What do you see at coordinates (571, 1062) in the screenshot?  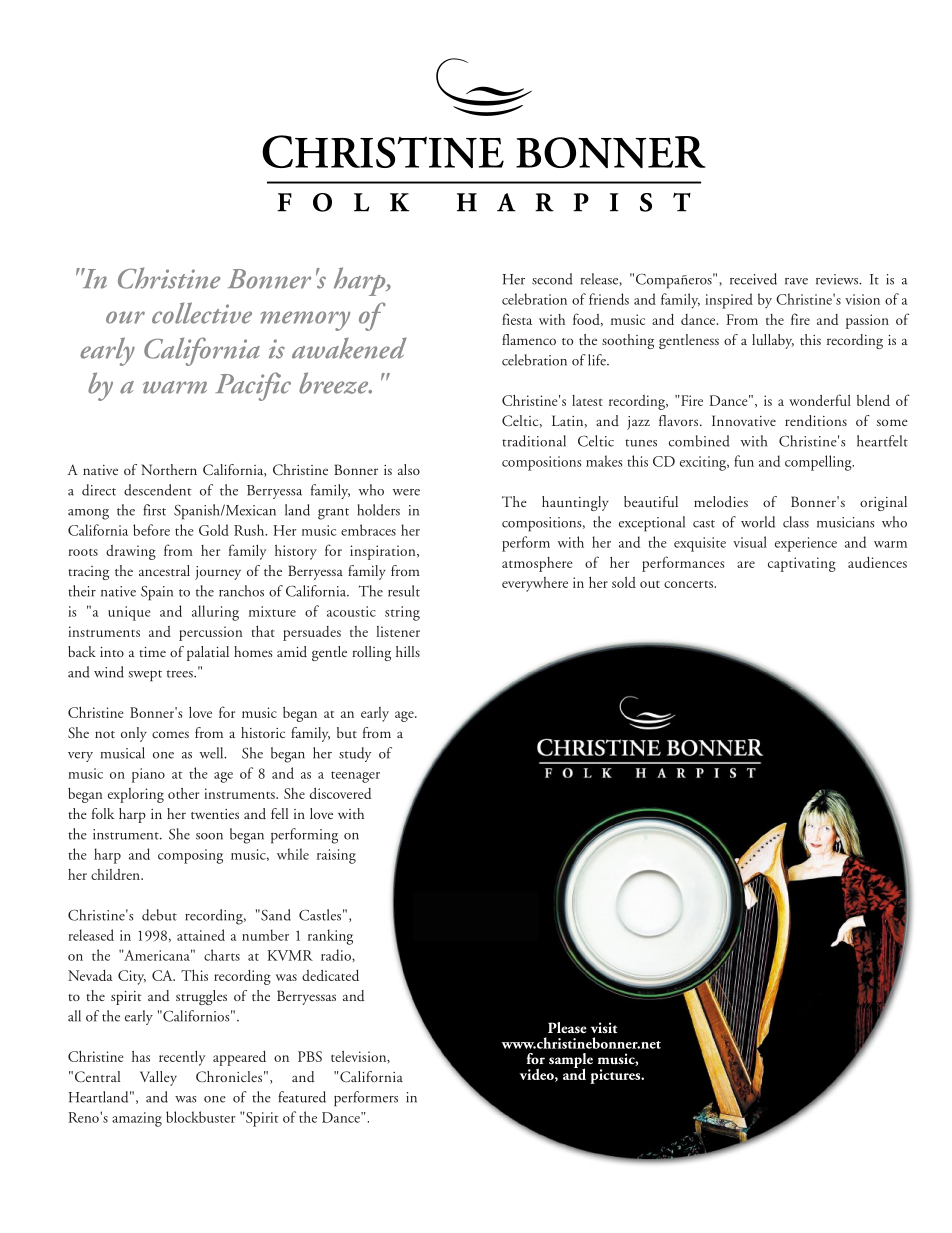 I see `sample` at bounding box center [571, 1062].
